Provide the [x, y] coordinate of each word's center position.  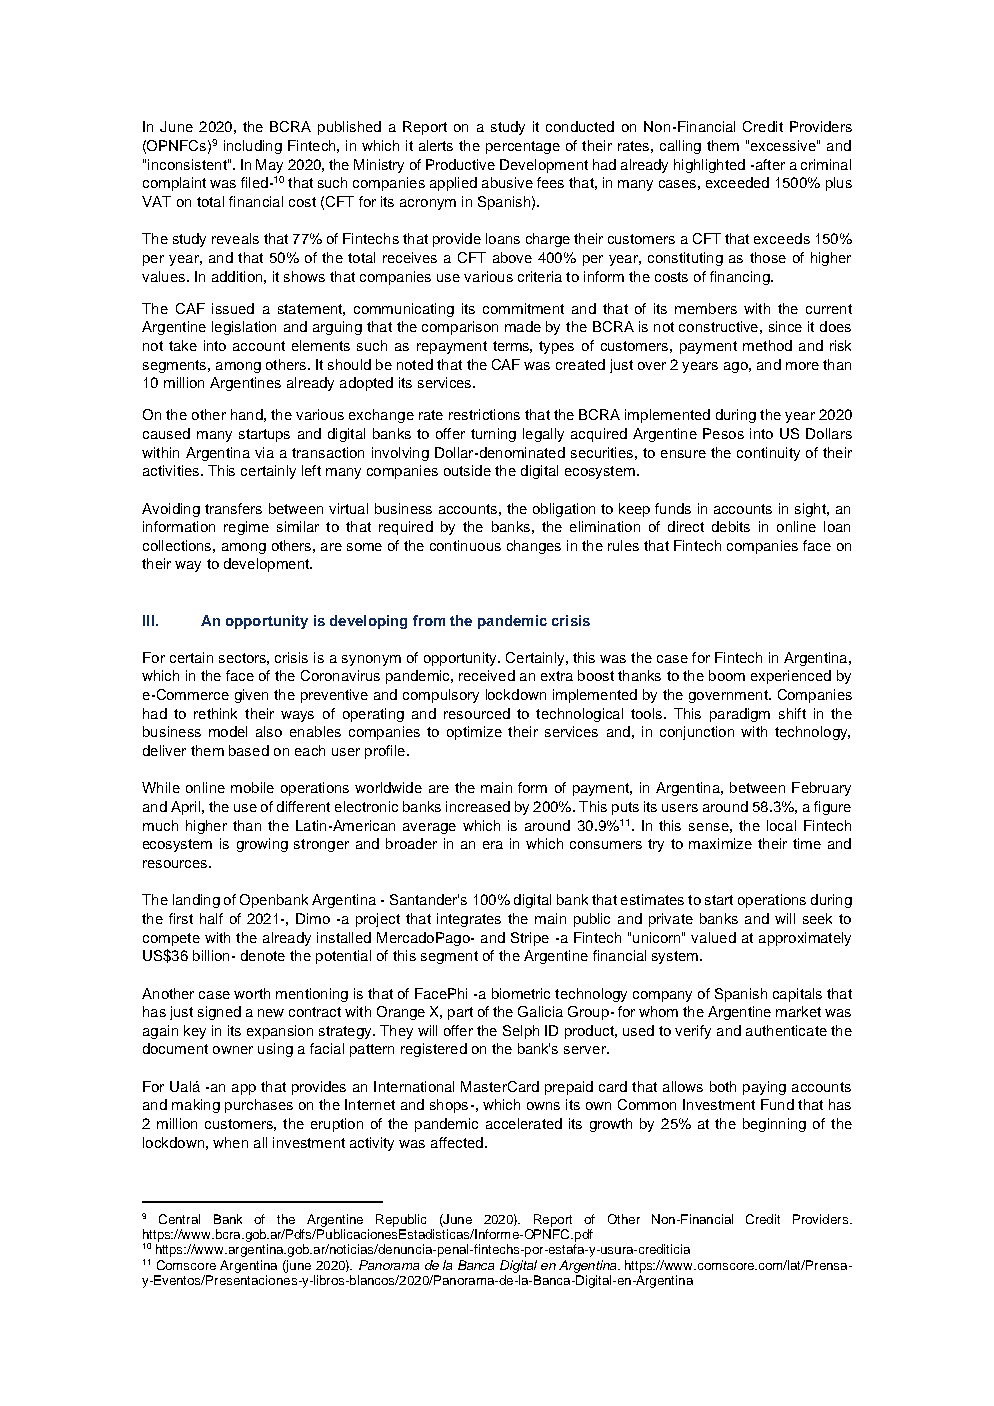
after [769, 164]
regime [246, 528]
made [523, 326]
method [767, 345]
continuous [465, 545]
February [821, 789]
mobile [252, 787]
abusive [507, 182]
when [230, 1142]
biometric [521, 993]
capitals [797, 995]
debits [731, 526]
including [253, 147]
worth [252, 993]
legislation [244, 328]
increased [478, 806]
